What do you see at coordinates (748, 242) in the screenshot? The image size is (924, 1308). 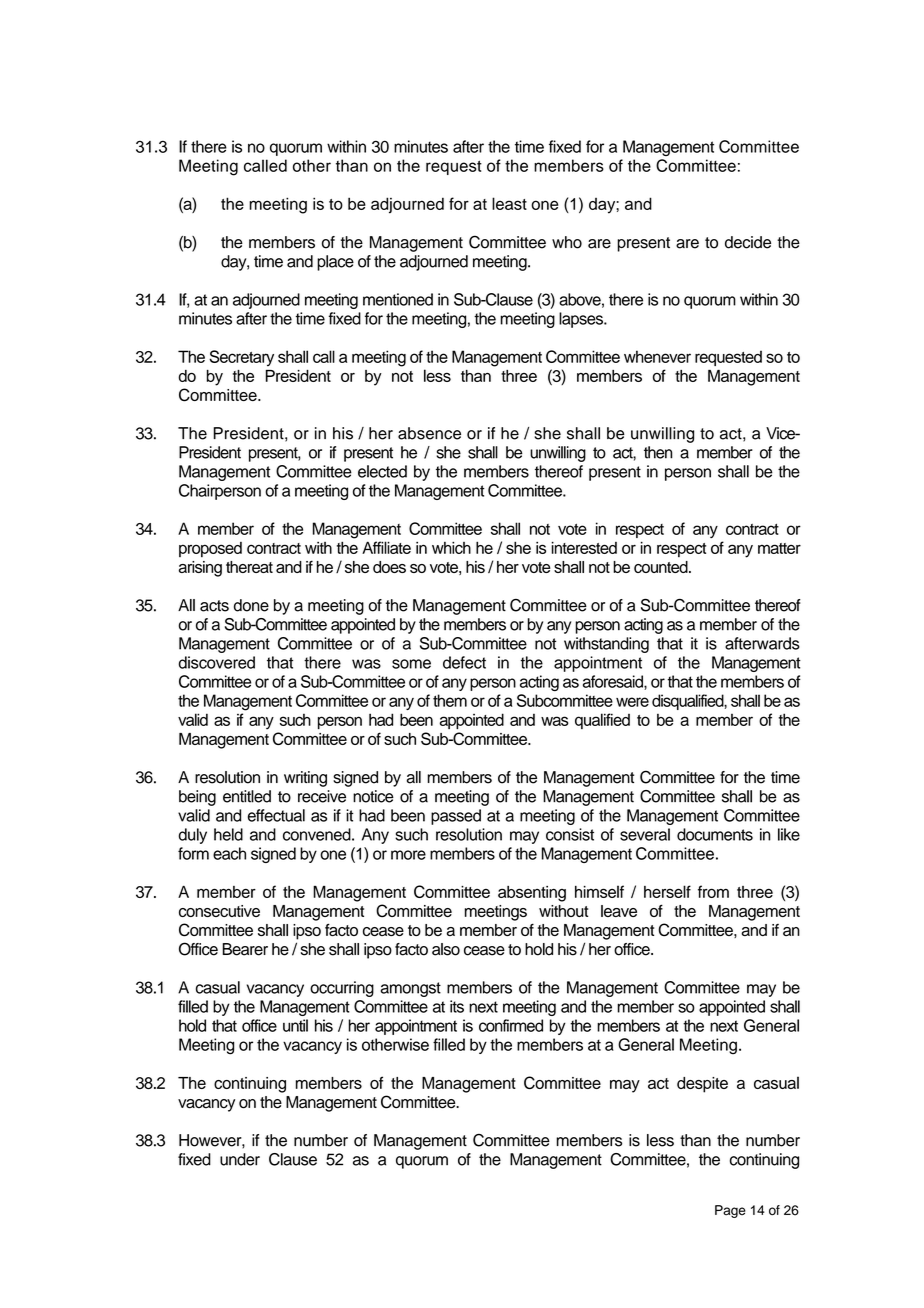 I see `decide` at bounding box center [748, 242].
